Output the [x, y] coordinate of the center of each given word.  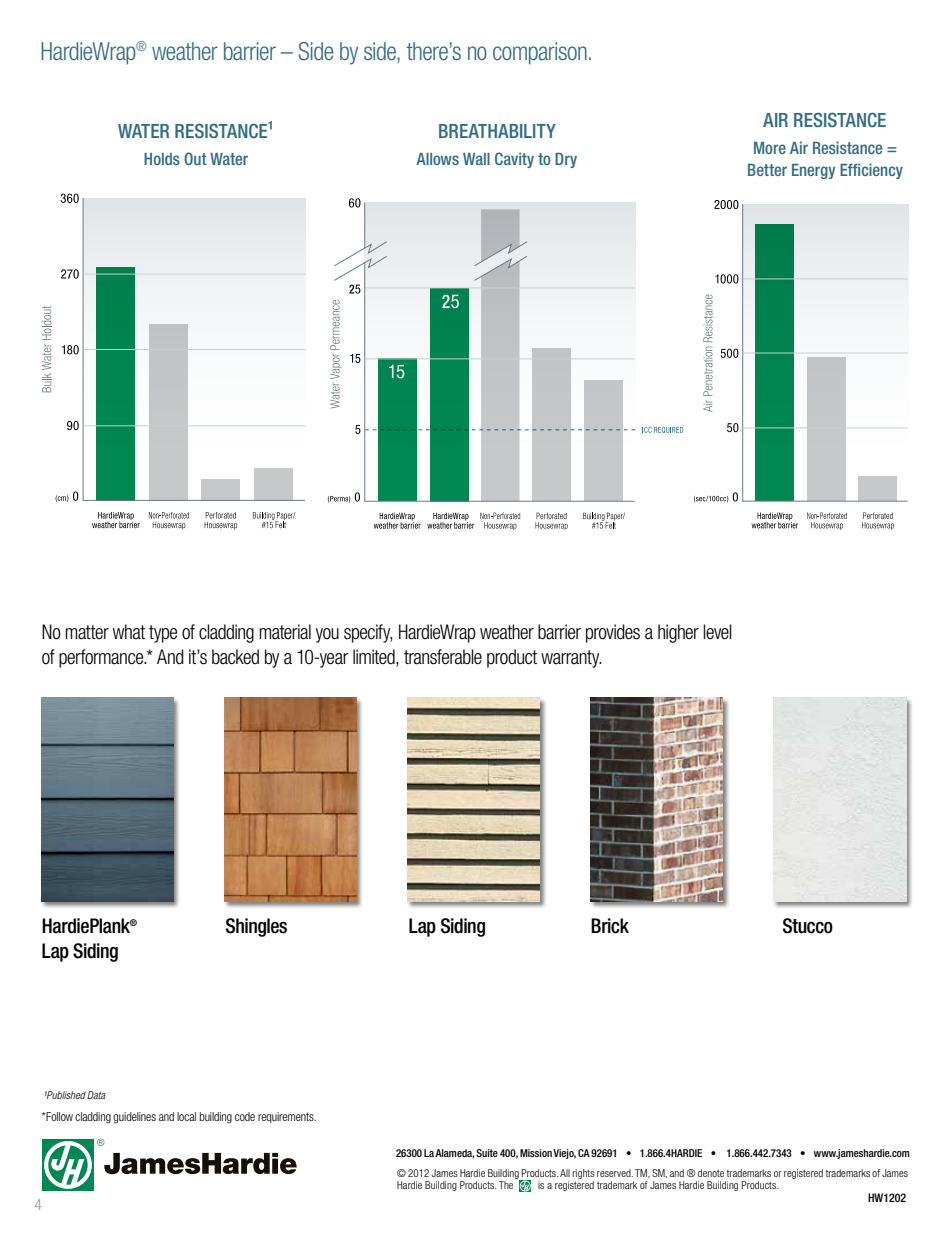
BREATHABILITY [497, 131]
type [163, 634]
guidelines [134, 1118]
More [770, 148]
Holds [162, 159]
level [717, 632]
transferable [443, 657]
